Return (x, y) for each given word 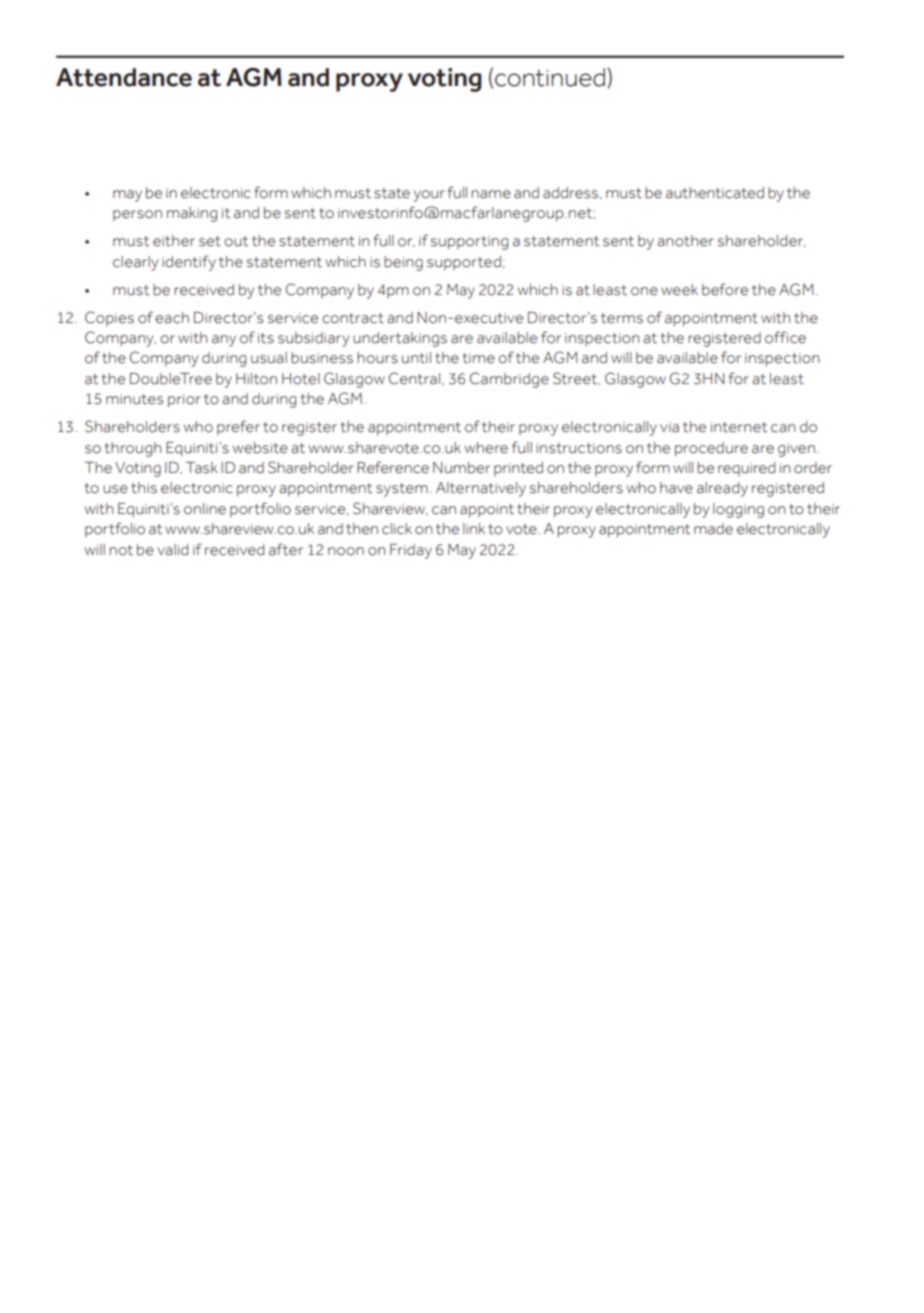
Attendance (124, 77)
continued (550, 77)
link (474, 528)
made (713, 529)
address (572, 193)
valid (172, 550)
